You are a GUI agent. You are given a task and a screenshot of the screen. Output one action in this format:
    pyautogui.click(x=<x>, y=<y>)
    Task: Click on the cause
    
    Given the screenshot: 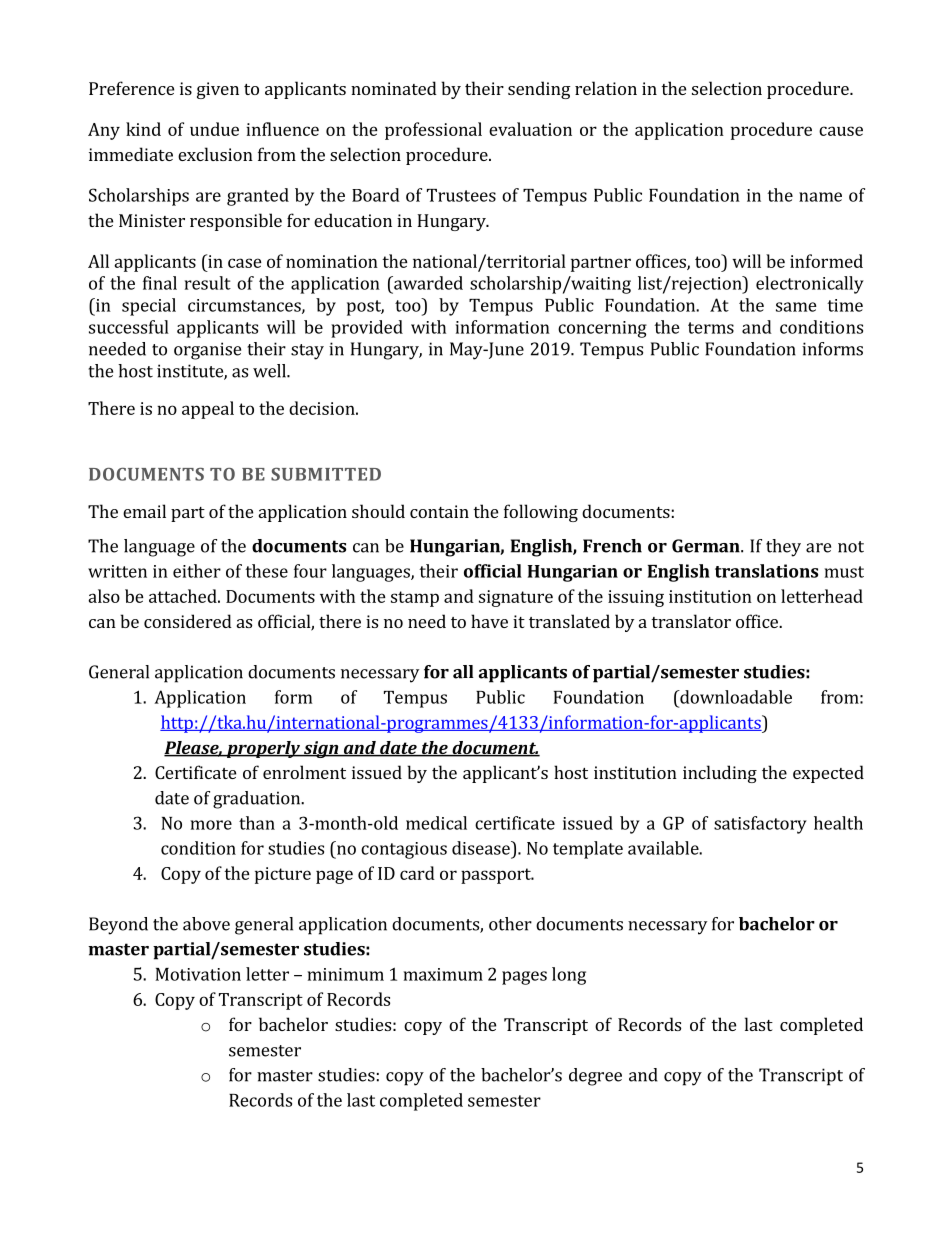 What is the action you would take?
    pyautogui.click(x=841, y=131)
